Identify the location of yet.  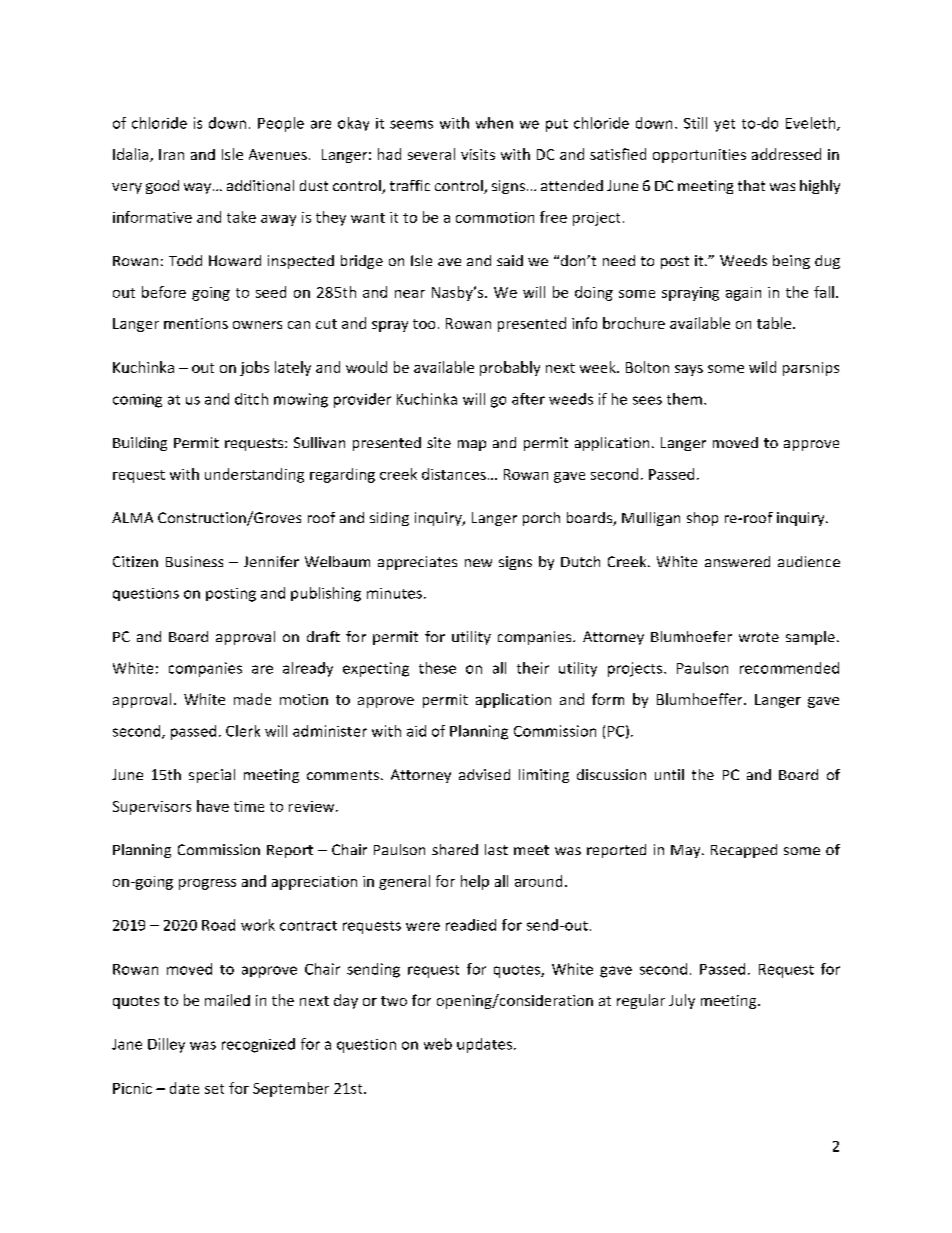
(724, 125).
